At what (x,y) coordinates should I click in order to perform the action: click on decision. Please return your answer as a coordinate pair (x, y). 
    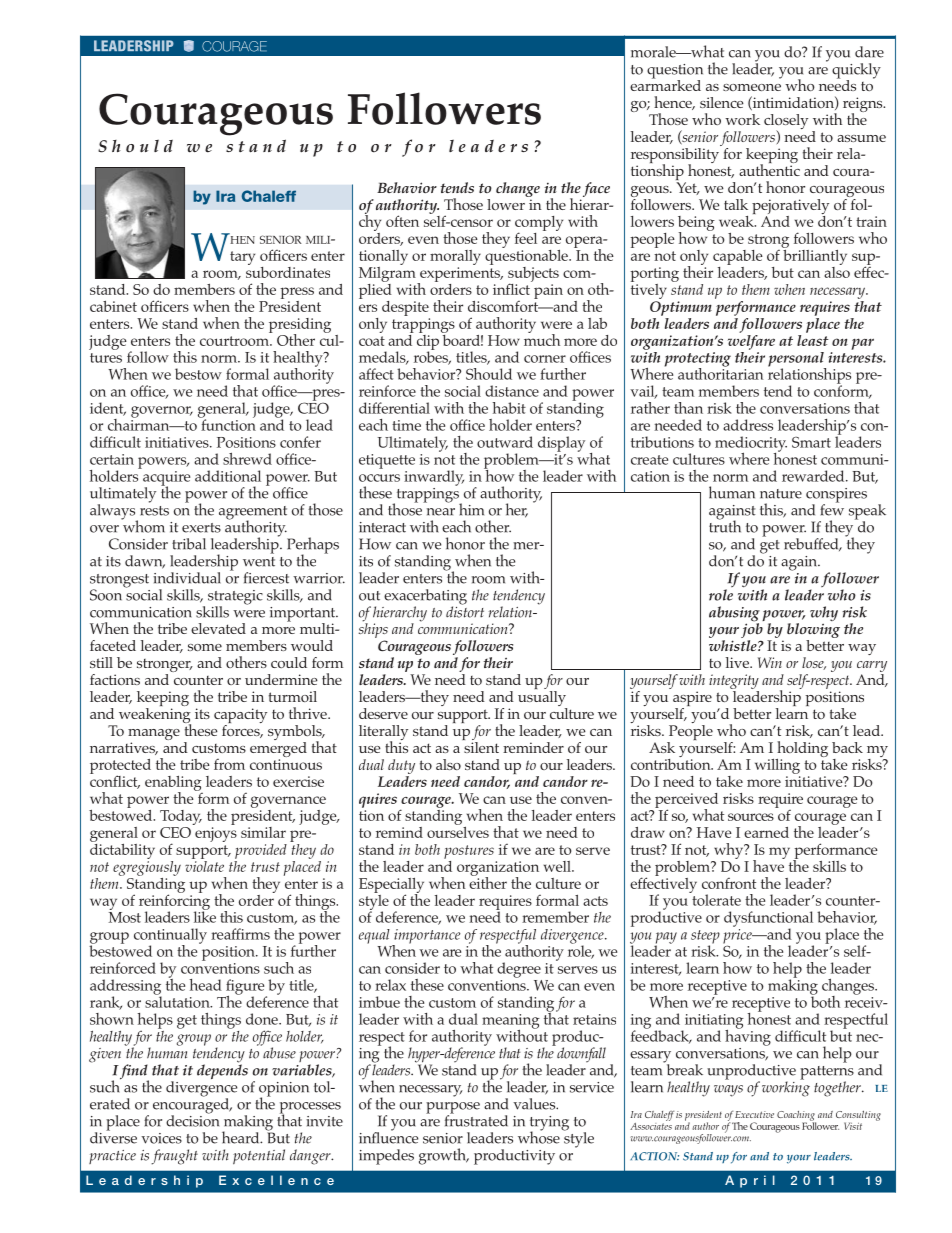
    Looking at the image, I should click on (192, 1120).
